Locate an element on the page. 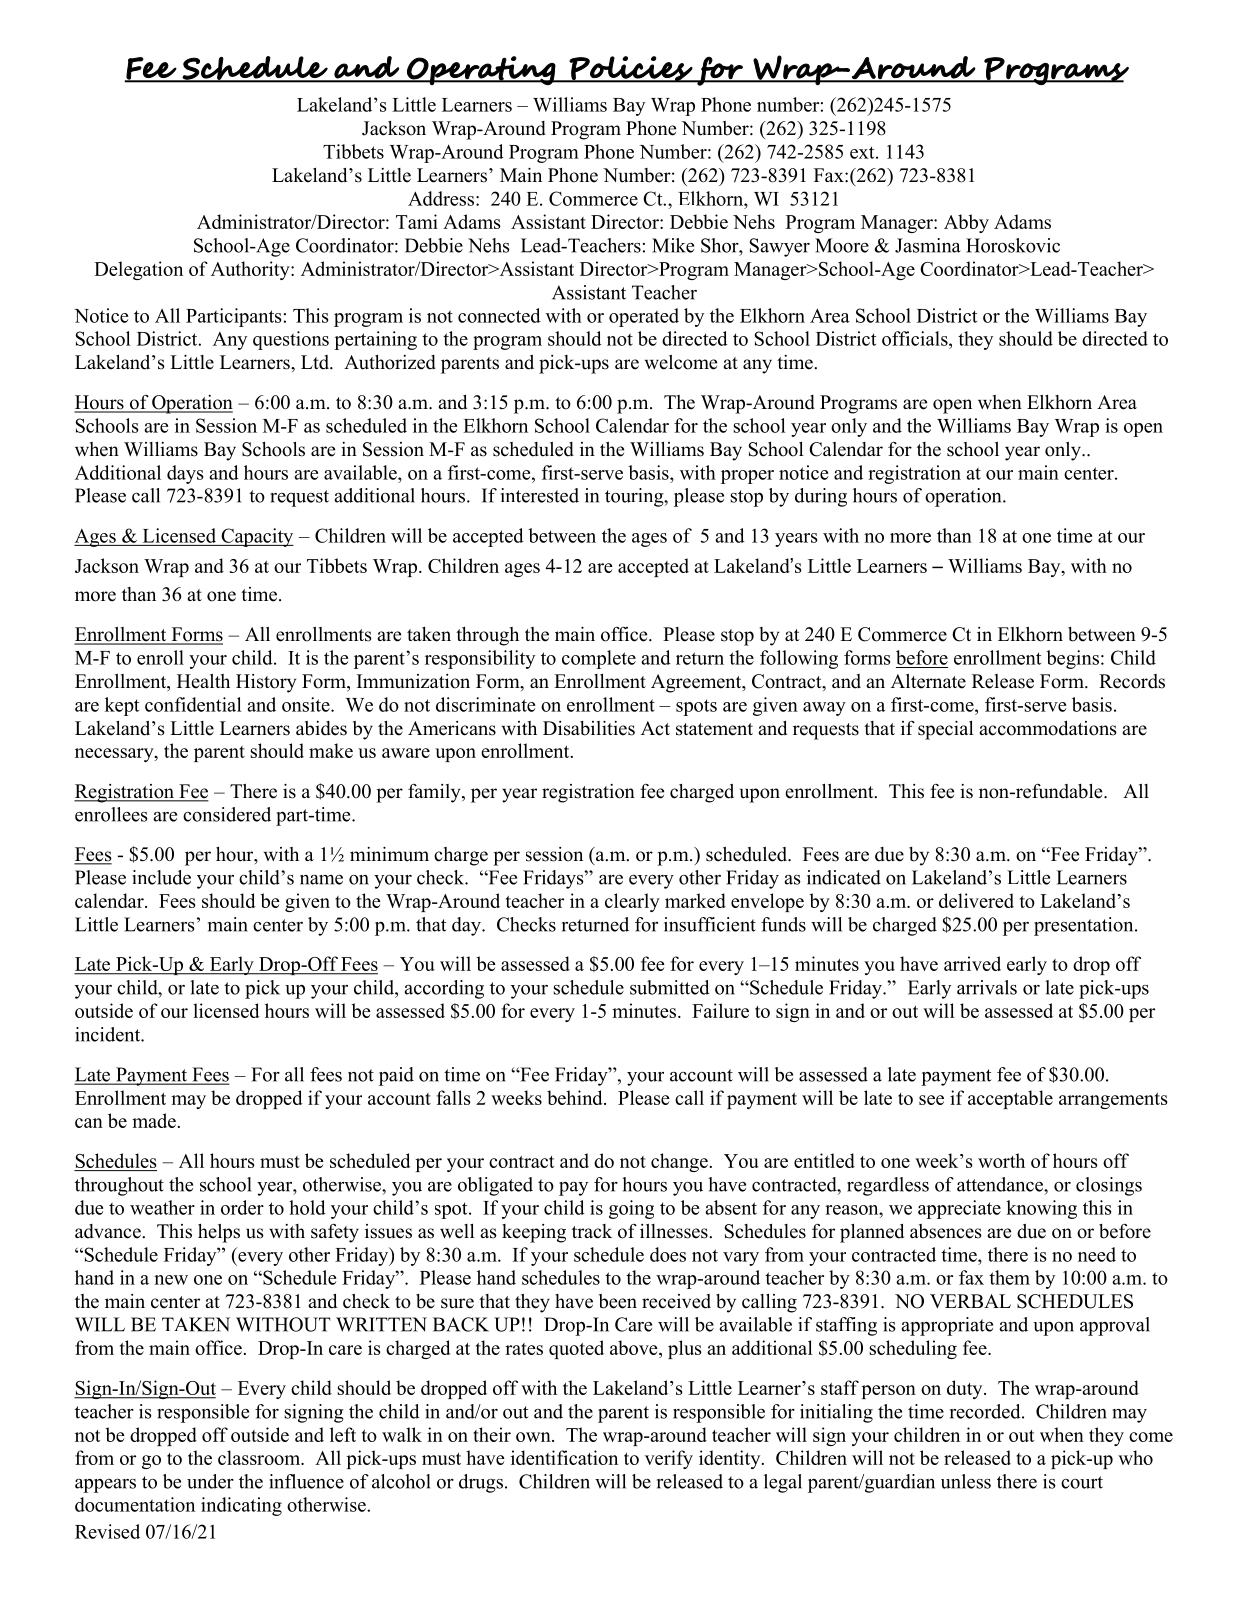  officials is located at coordinates (916, 338).
